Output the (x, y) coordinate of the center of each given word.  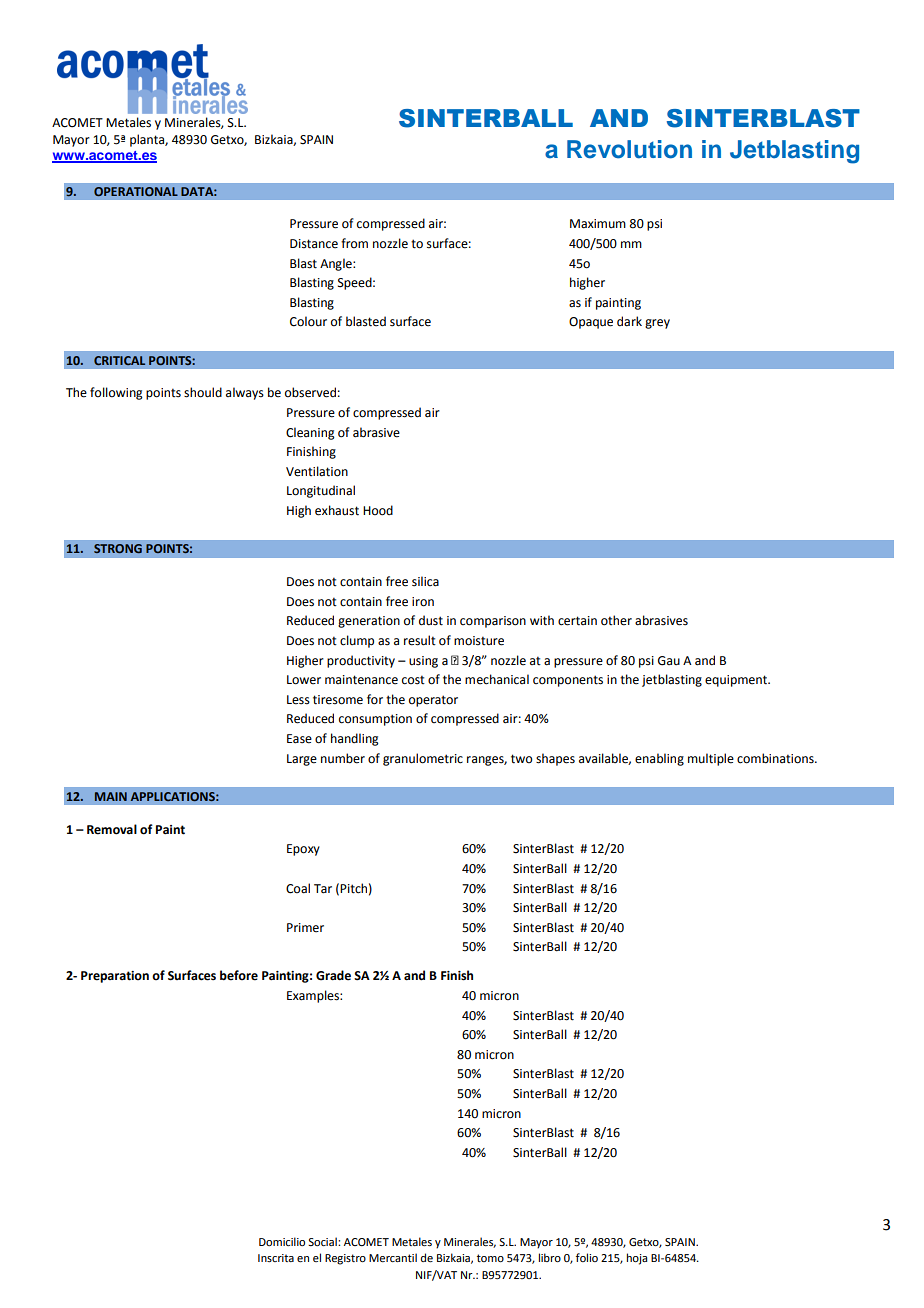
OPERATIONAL (136, 191)
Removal (112, 829)
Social (323, 1241)
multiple (711, 759)
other (616, 620)
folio (587, 1257)
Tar (323, 889)
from (354, 243)
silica (425, 581)
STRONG (118, 548)
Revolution (629, 149)
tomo (490, 1258)
